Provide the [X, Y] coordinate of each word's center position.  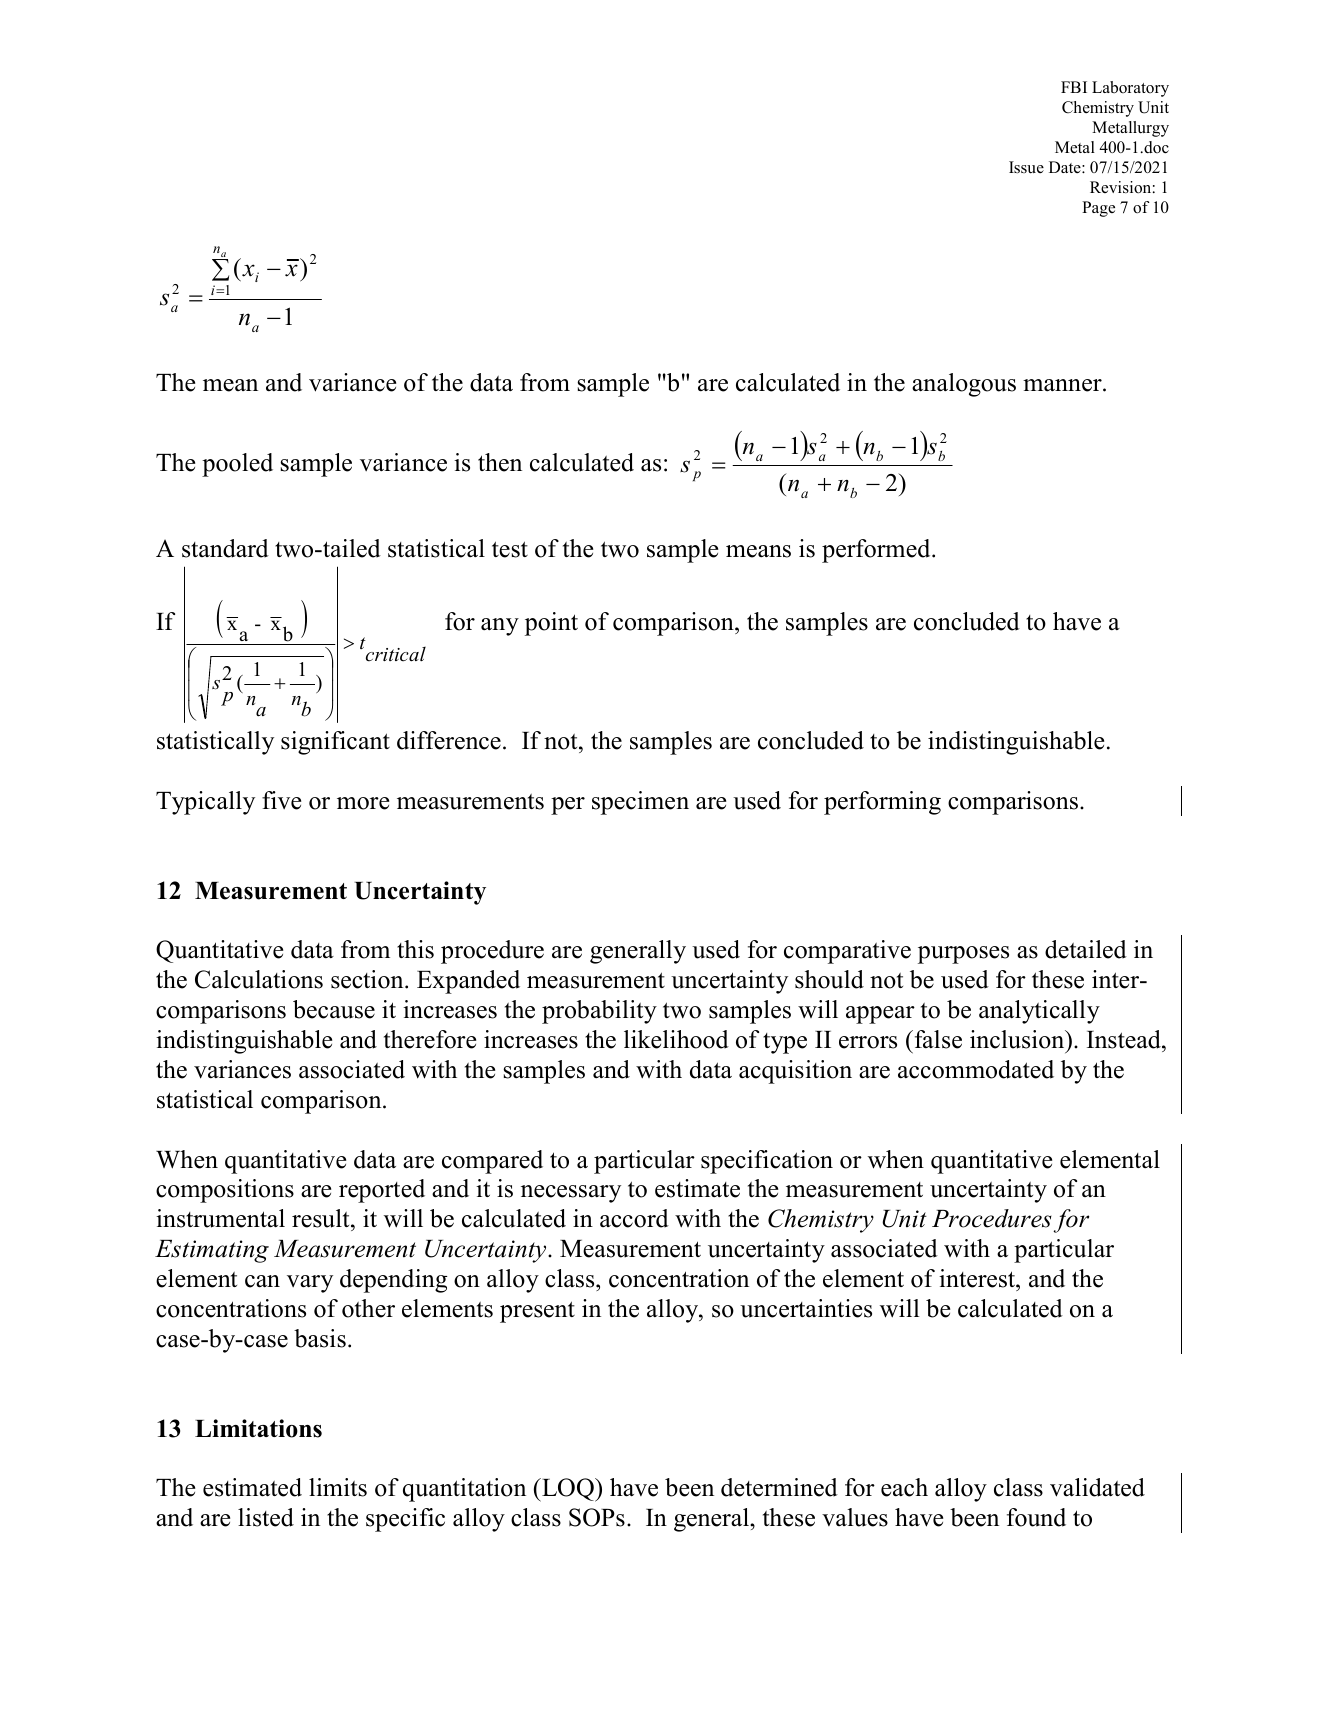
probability [599, 1012]
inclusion [1018, 1039]
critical [394, 654]
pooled [237, 465]
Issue [1026, 167]
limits [338, 1487]
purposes [963, 955]
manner [1063, 385]
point [551, 624]
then [500, 462]
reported [382, 1191]
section [368, 979]
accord [634, 1218]
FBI [1074, 87]
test [510, 549]
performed [877, 551]
